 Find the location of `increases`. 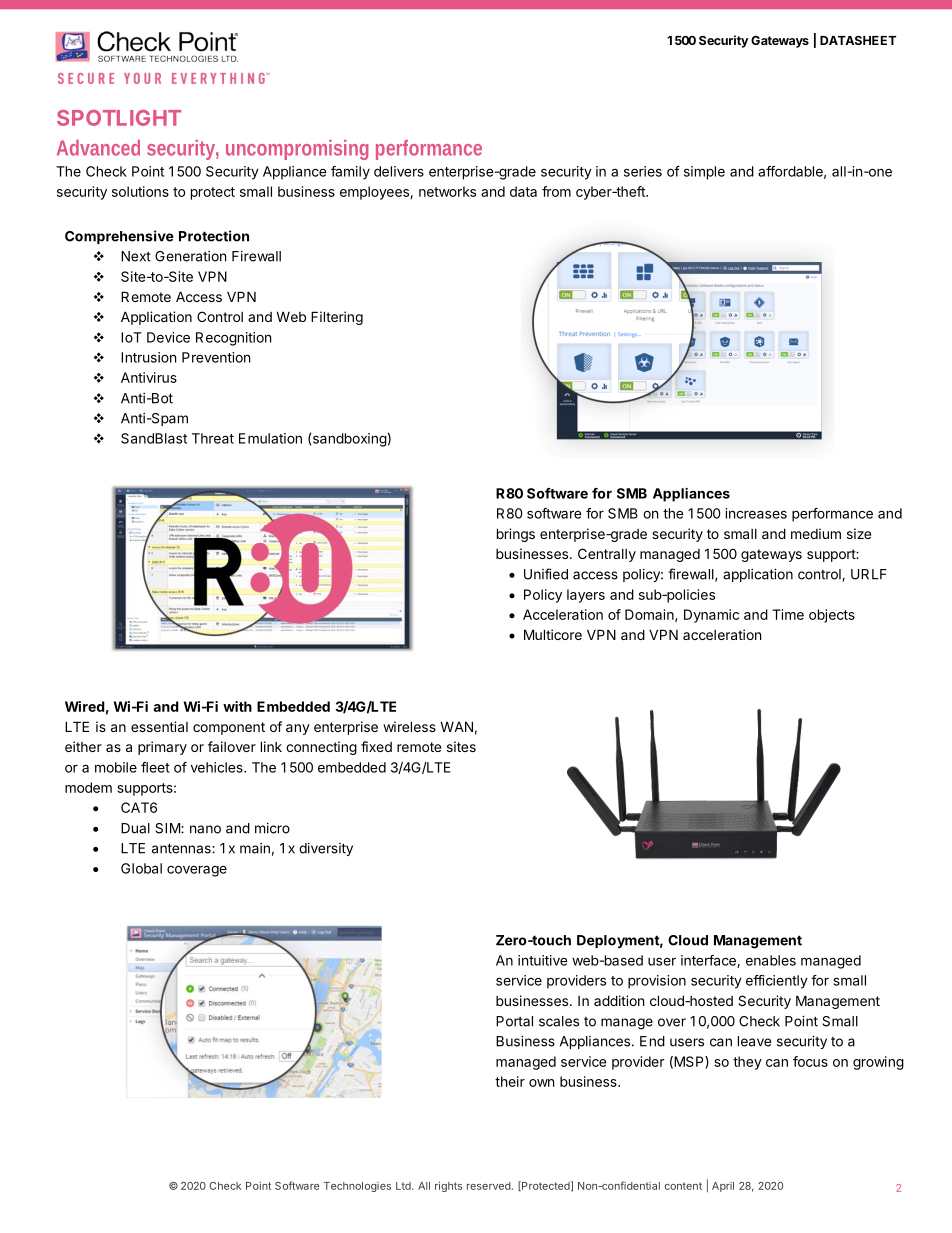

increases is located at coordinates (756, 513).
